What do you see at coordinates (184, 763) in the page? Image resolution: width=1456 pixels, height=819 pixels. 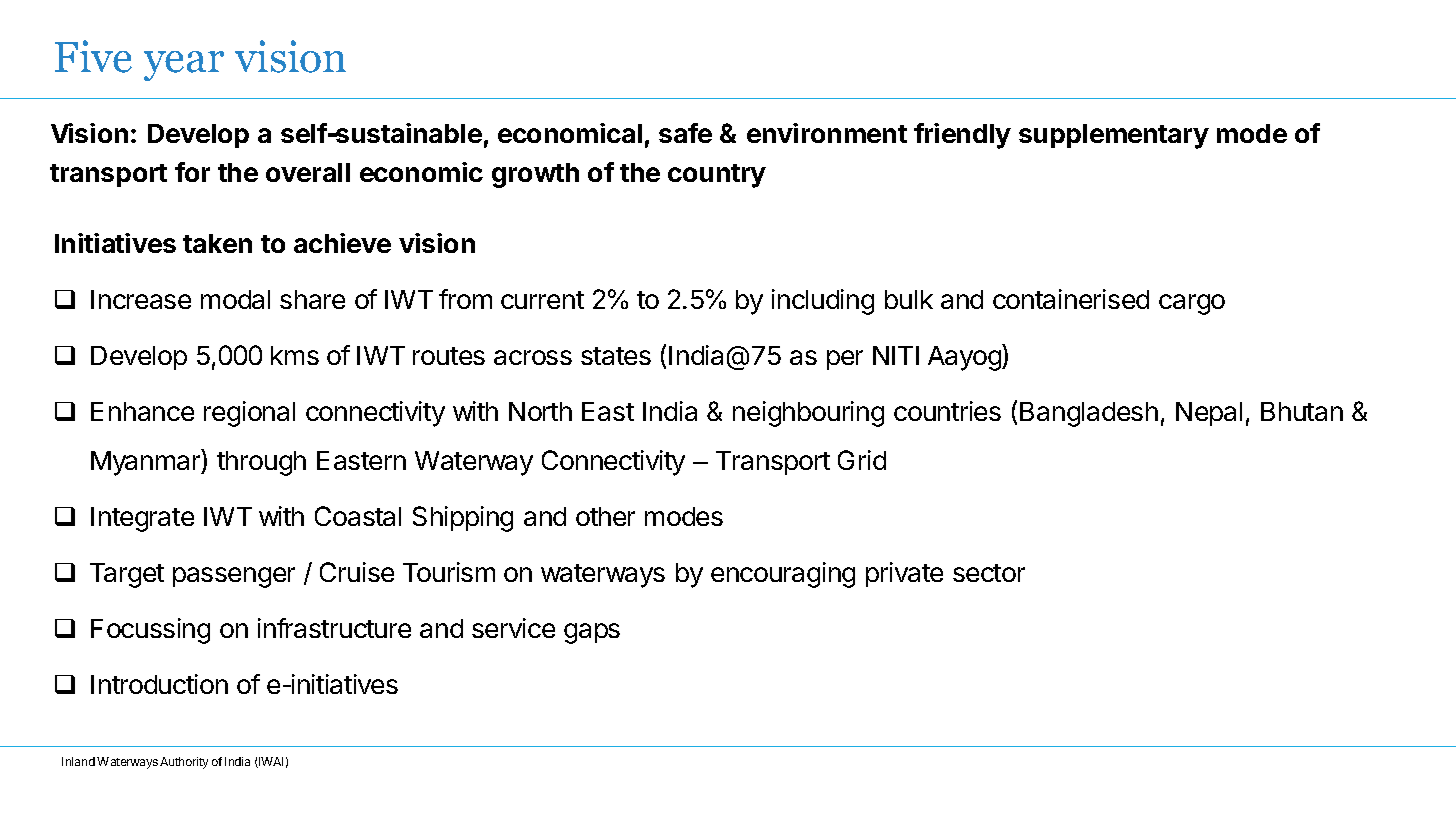 I see `Authority` at bounding box center [184, 763].
